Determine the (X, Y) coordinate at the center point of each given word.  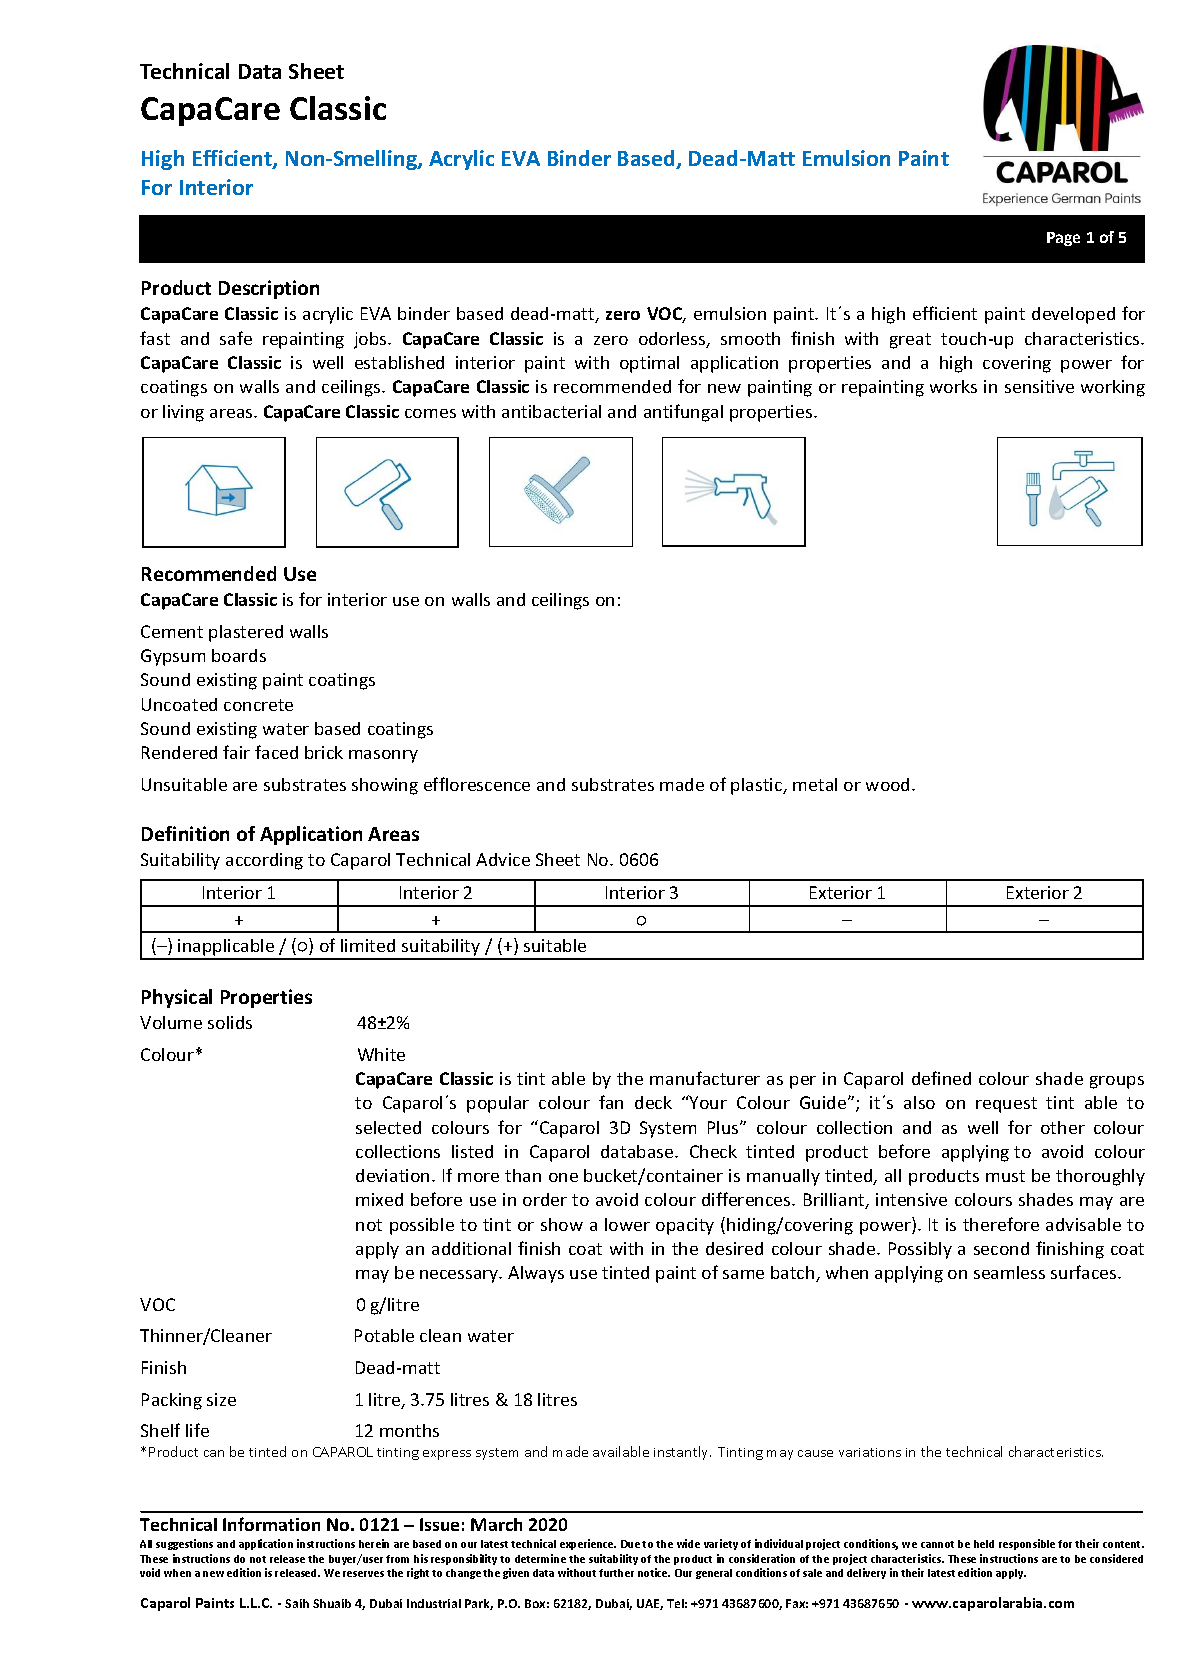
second (1001, 1248)
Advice (503, 859)
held (984, 1544)
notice (654, 1572)
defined (941, 1078)
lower (627, 1224)
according (264, 861)
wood (887, 784)
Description (269, 289)
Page (1063, 239)
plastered (246, 633)
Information (271, 1524)
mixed (379, 1199)
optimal (649, 364)
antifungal (683, 413)
